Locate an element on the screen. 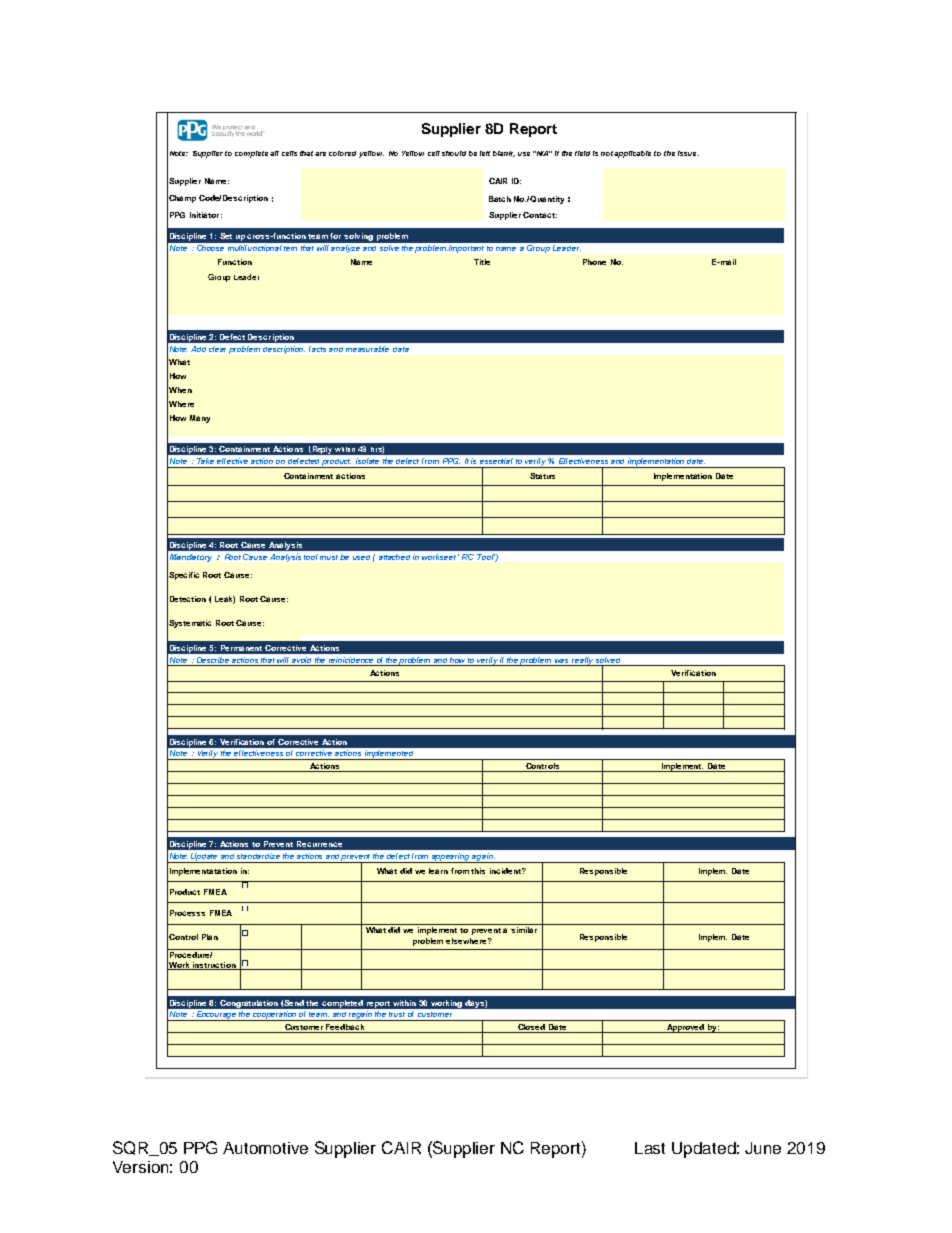 The image size is (952, 1233). Batch is located at coordinates (500, 199).
